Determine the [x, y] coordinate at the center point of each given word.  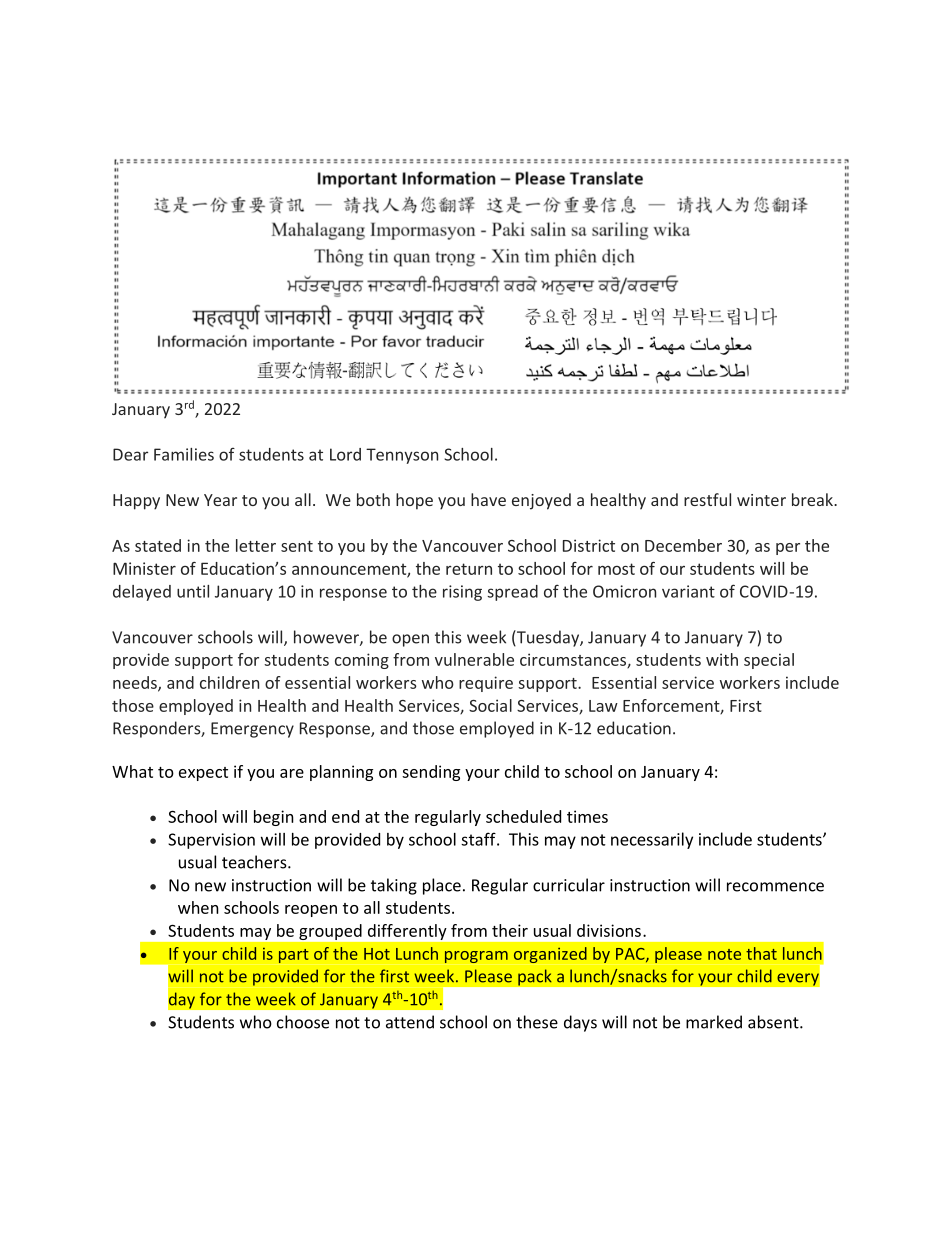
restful [707, 499]
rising [462, 593]
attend [410, 1022]
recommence [775, 887]
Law [603, 706]
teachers [255, 862]
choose [303, 1022]
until [193, 591]
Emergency [252, 730]
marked [714, 1022]
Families [184, 454]
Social [490, 705]
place [442, 886]
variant [688, 591]
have [488, 499]
